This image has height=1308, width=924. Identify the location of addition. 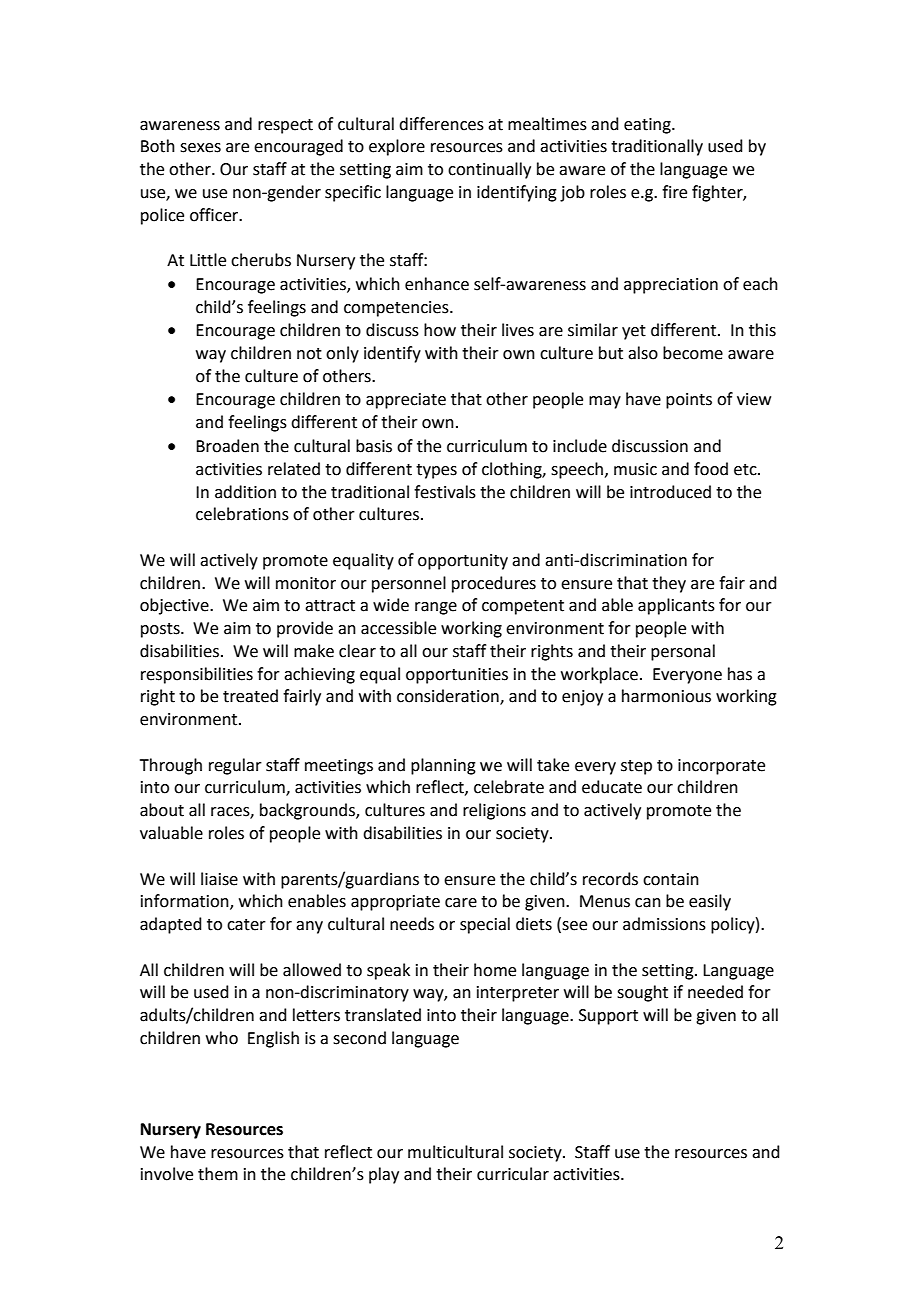
(245, 492).
